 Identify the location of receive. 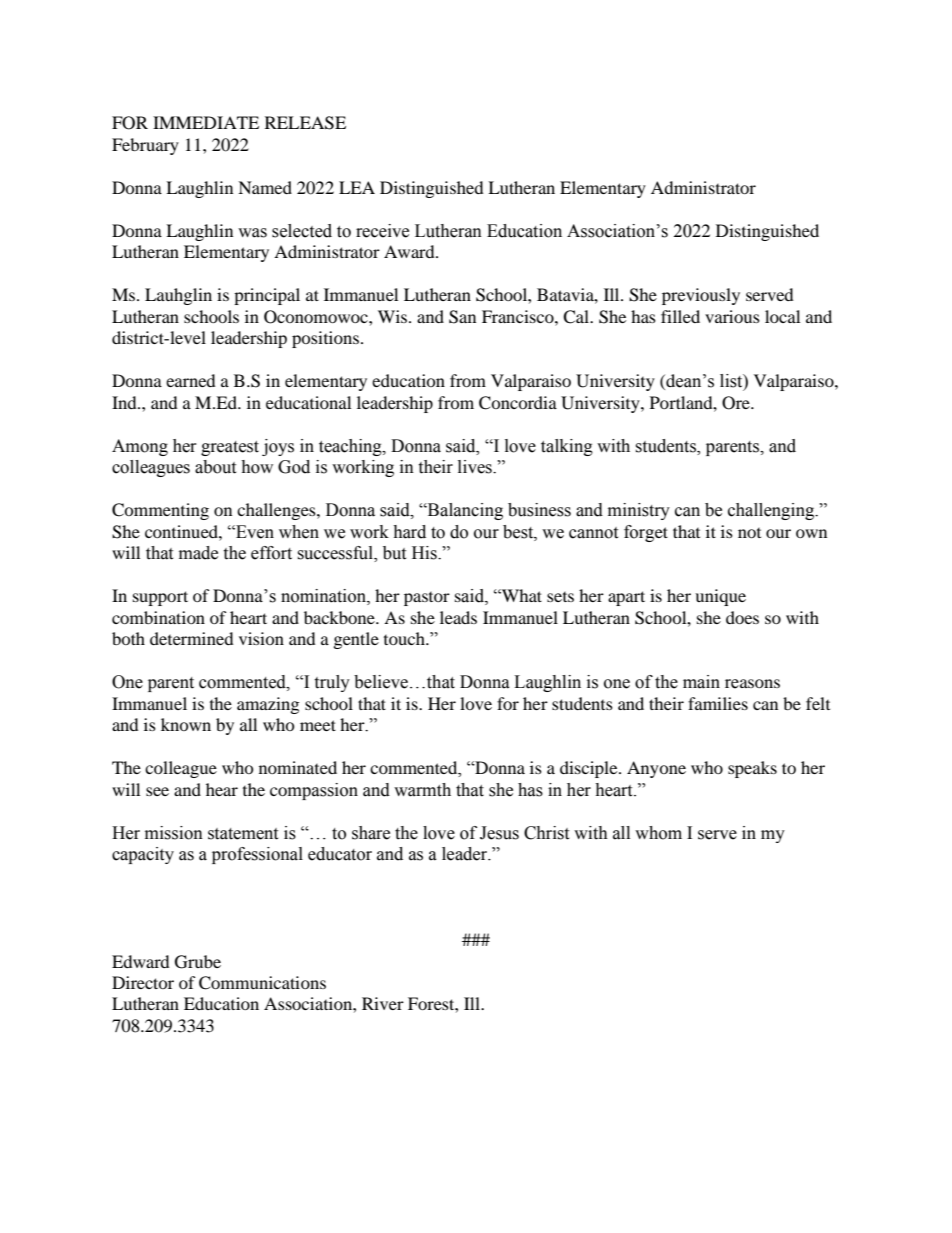
(382, 231).
